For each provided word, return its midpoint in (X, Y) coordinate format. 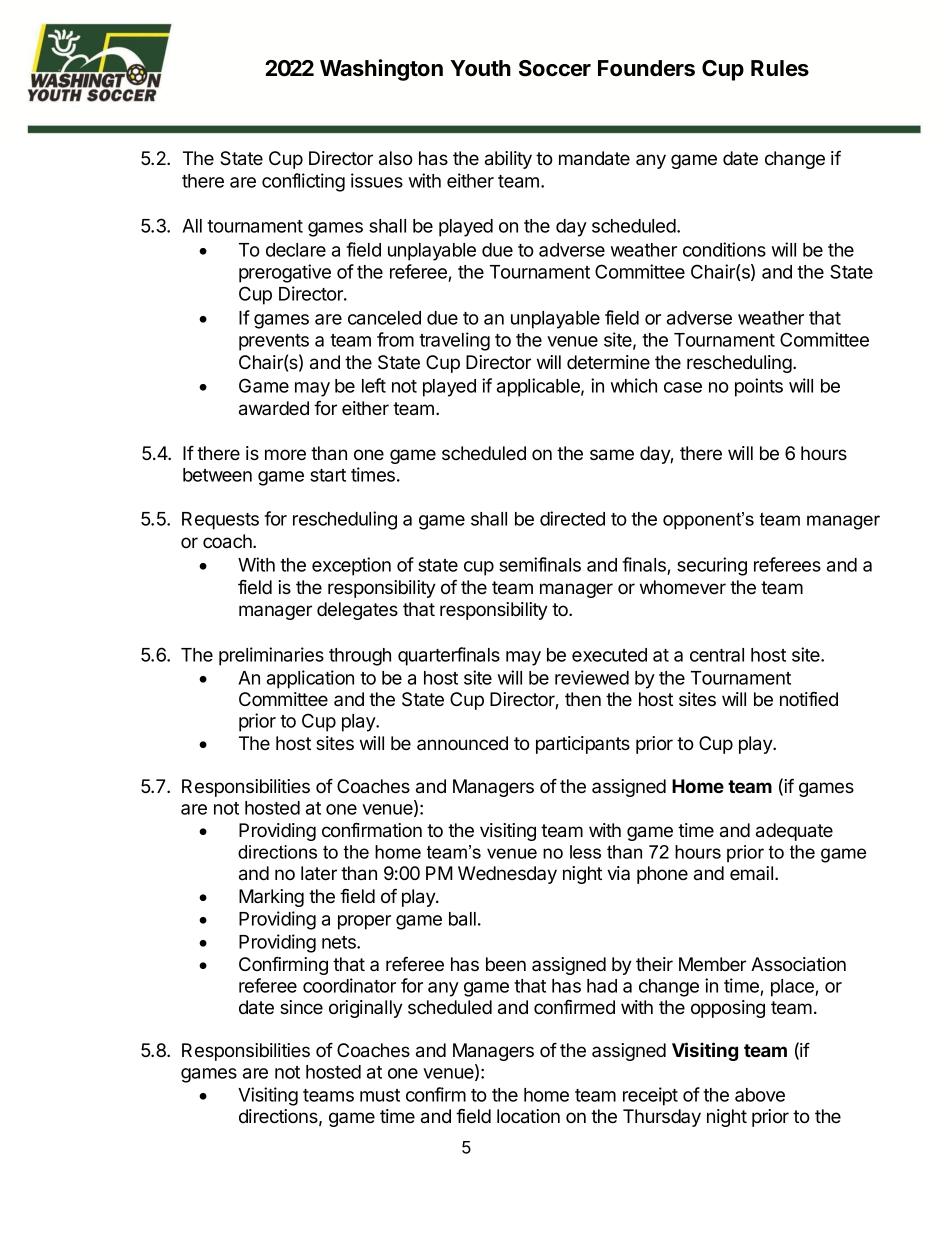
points (759, 387)
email (751, 873)
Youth (480, 68)
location (528, 1116)
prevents (274, 342)
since (301, 1007)
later (319, 873)
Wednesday (507, 875)
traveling (454, 341)
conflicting (303, 182)
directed (572, 518)
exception (351, 566)
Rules (780, 68)
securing (712, 566)
